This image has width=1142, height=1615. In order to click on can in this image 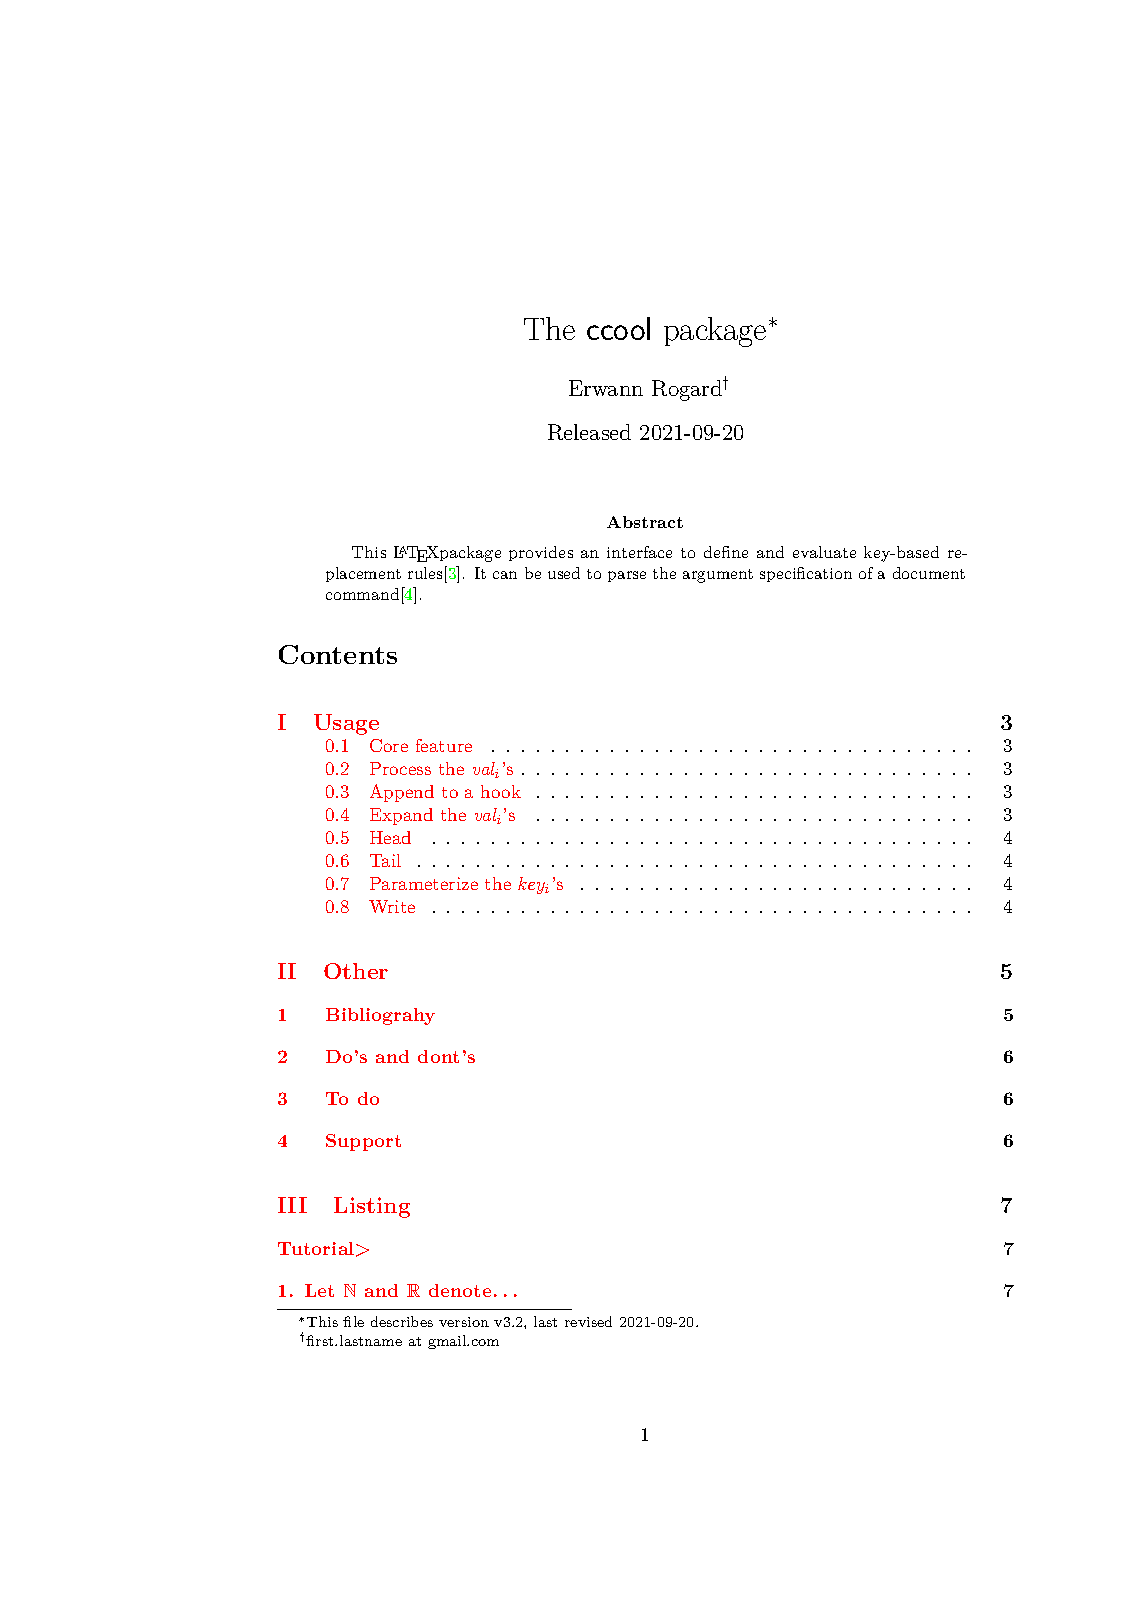, I will do `click(505, 575)`.
